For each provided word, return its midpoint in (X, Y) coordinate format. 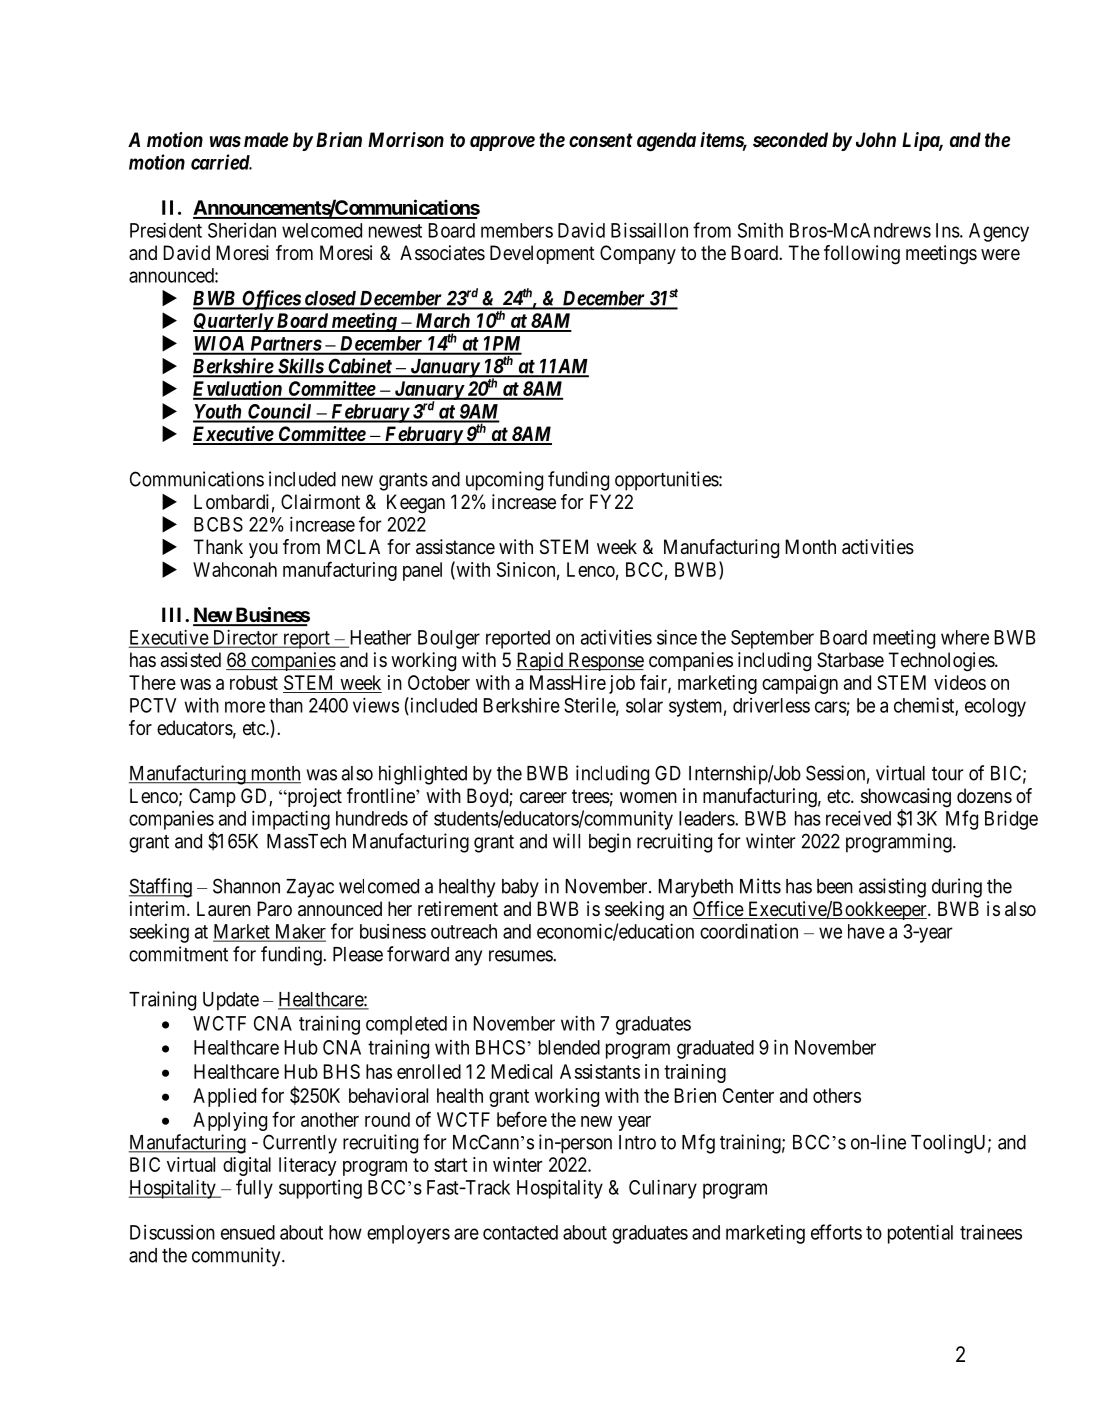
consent (601, 140)
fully (254, 1189)
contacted (520, 1232)
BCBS (218, 524)
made (266, 140)
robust (254, 682)
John (876, 139)
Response (605, 661)
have (866, 931)
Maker (299, 932)
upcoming (504, 481)
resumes (521, 956)
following (862, 255)
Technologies (942, 662)
